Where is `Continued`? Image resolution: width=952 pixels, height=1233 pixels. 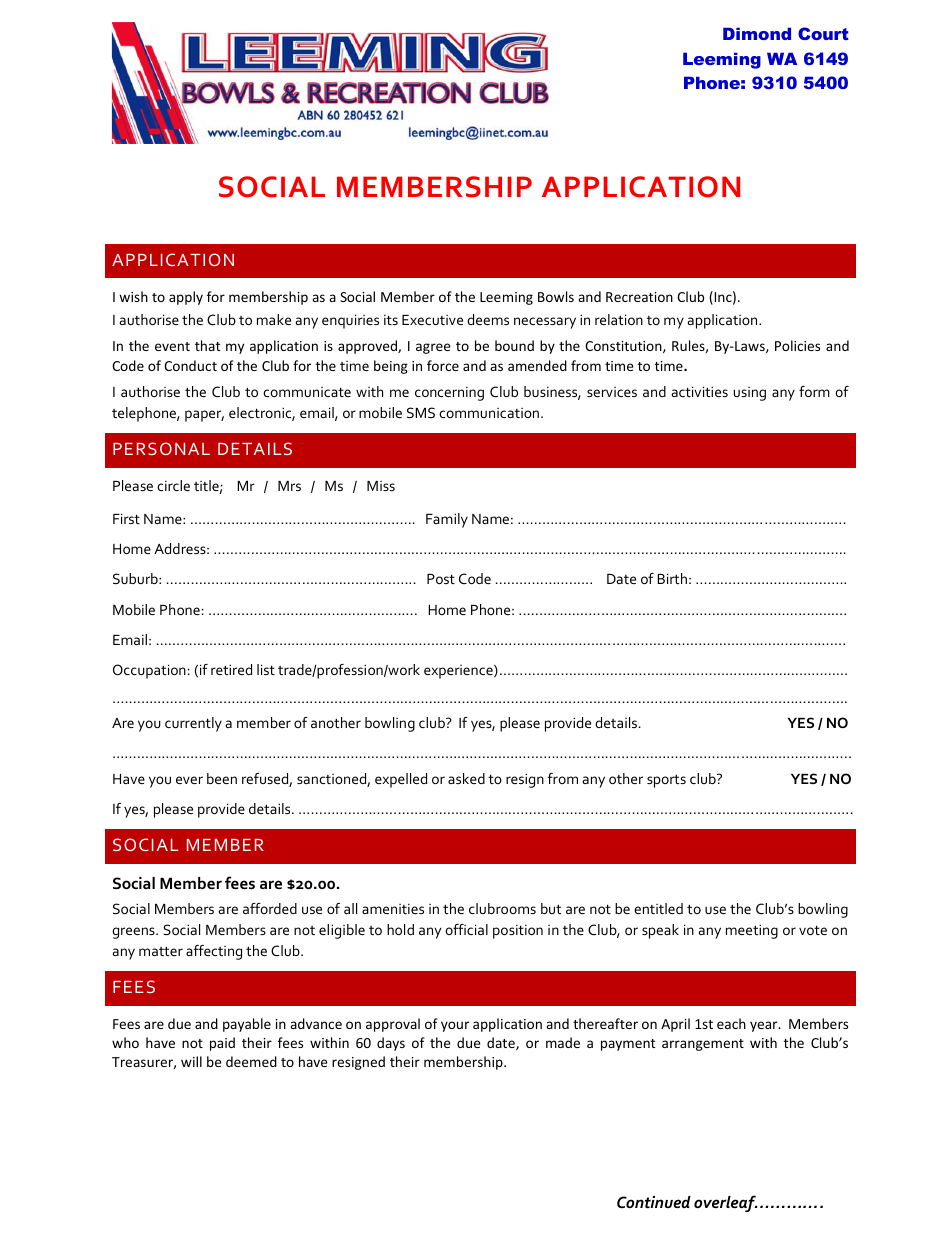 Continued is located at coordinates (654, 1202).
